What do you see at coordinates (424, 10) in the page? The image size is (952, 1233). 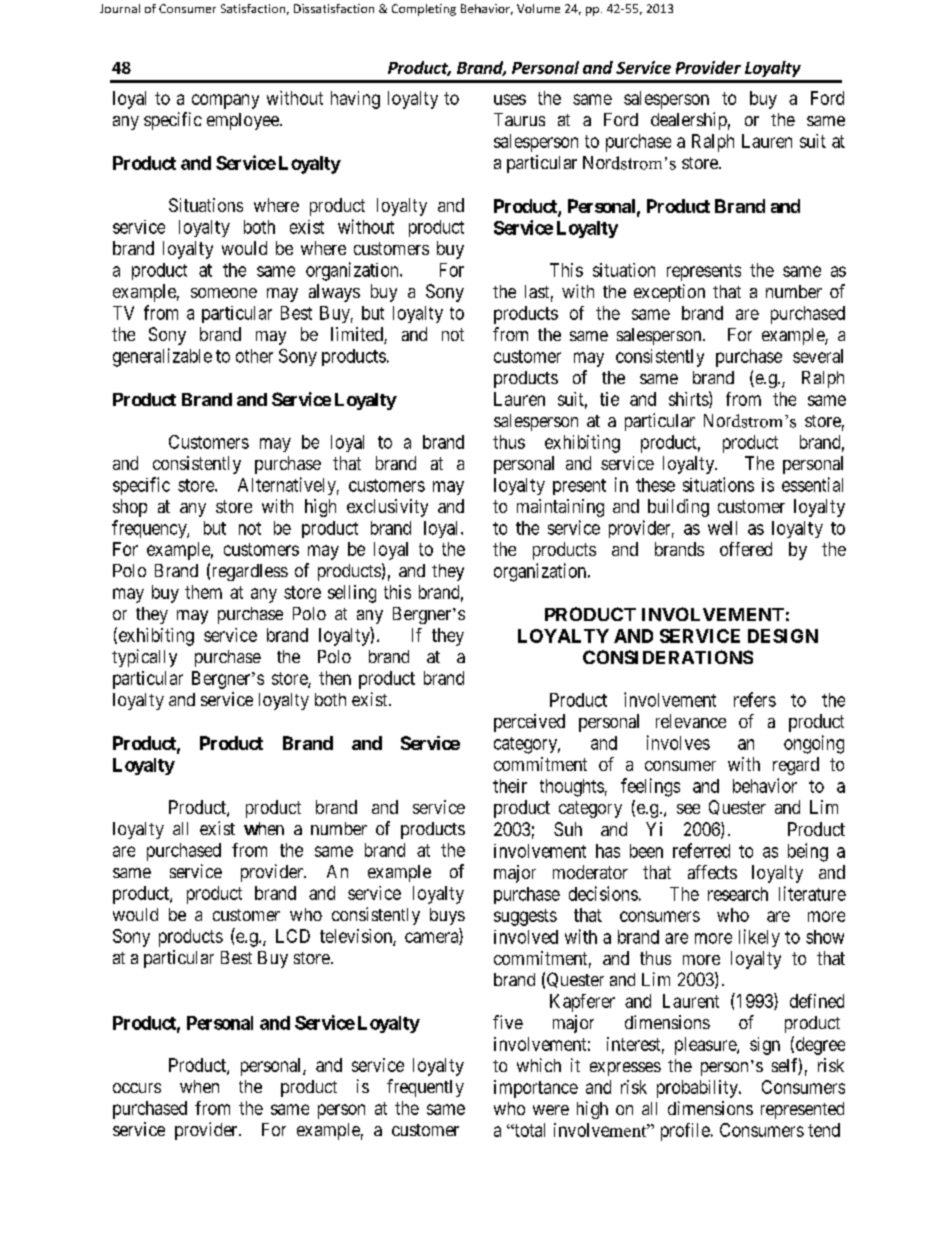 I see `Completing` at bounding box center [424, 10].
